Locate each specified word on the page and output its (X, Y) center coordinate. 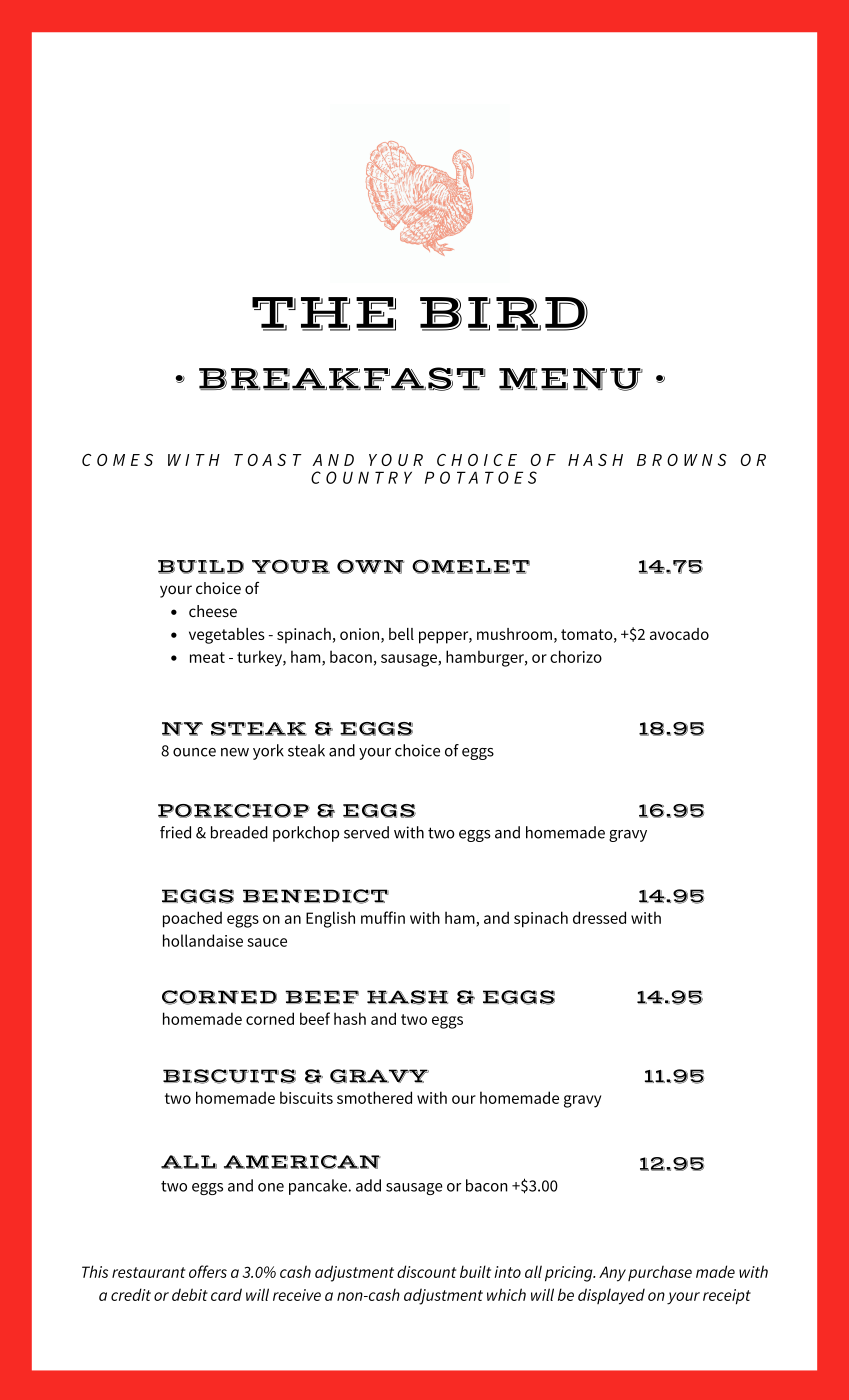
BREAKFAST (342, 379)
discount (426, 1271)
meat (207, 657)
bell (401, 634)
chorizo (576, 656)
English (330, 919)
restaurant (148, 1272)
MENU (571, 379)
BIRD (504, 314)
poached (192, 919)
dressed (599, 917)
